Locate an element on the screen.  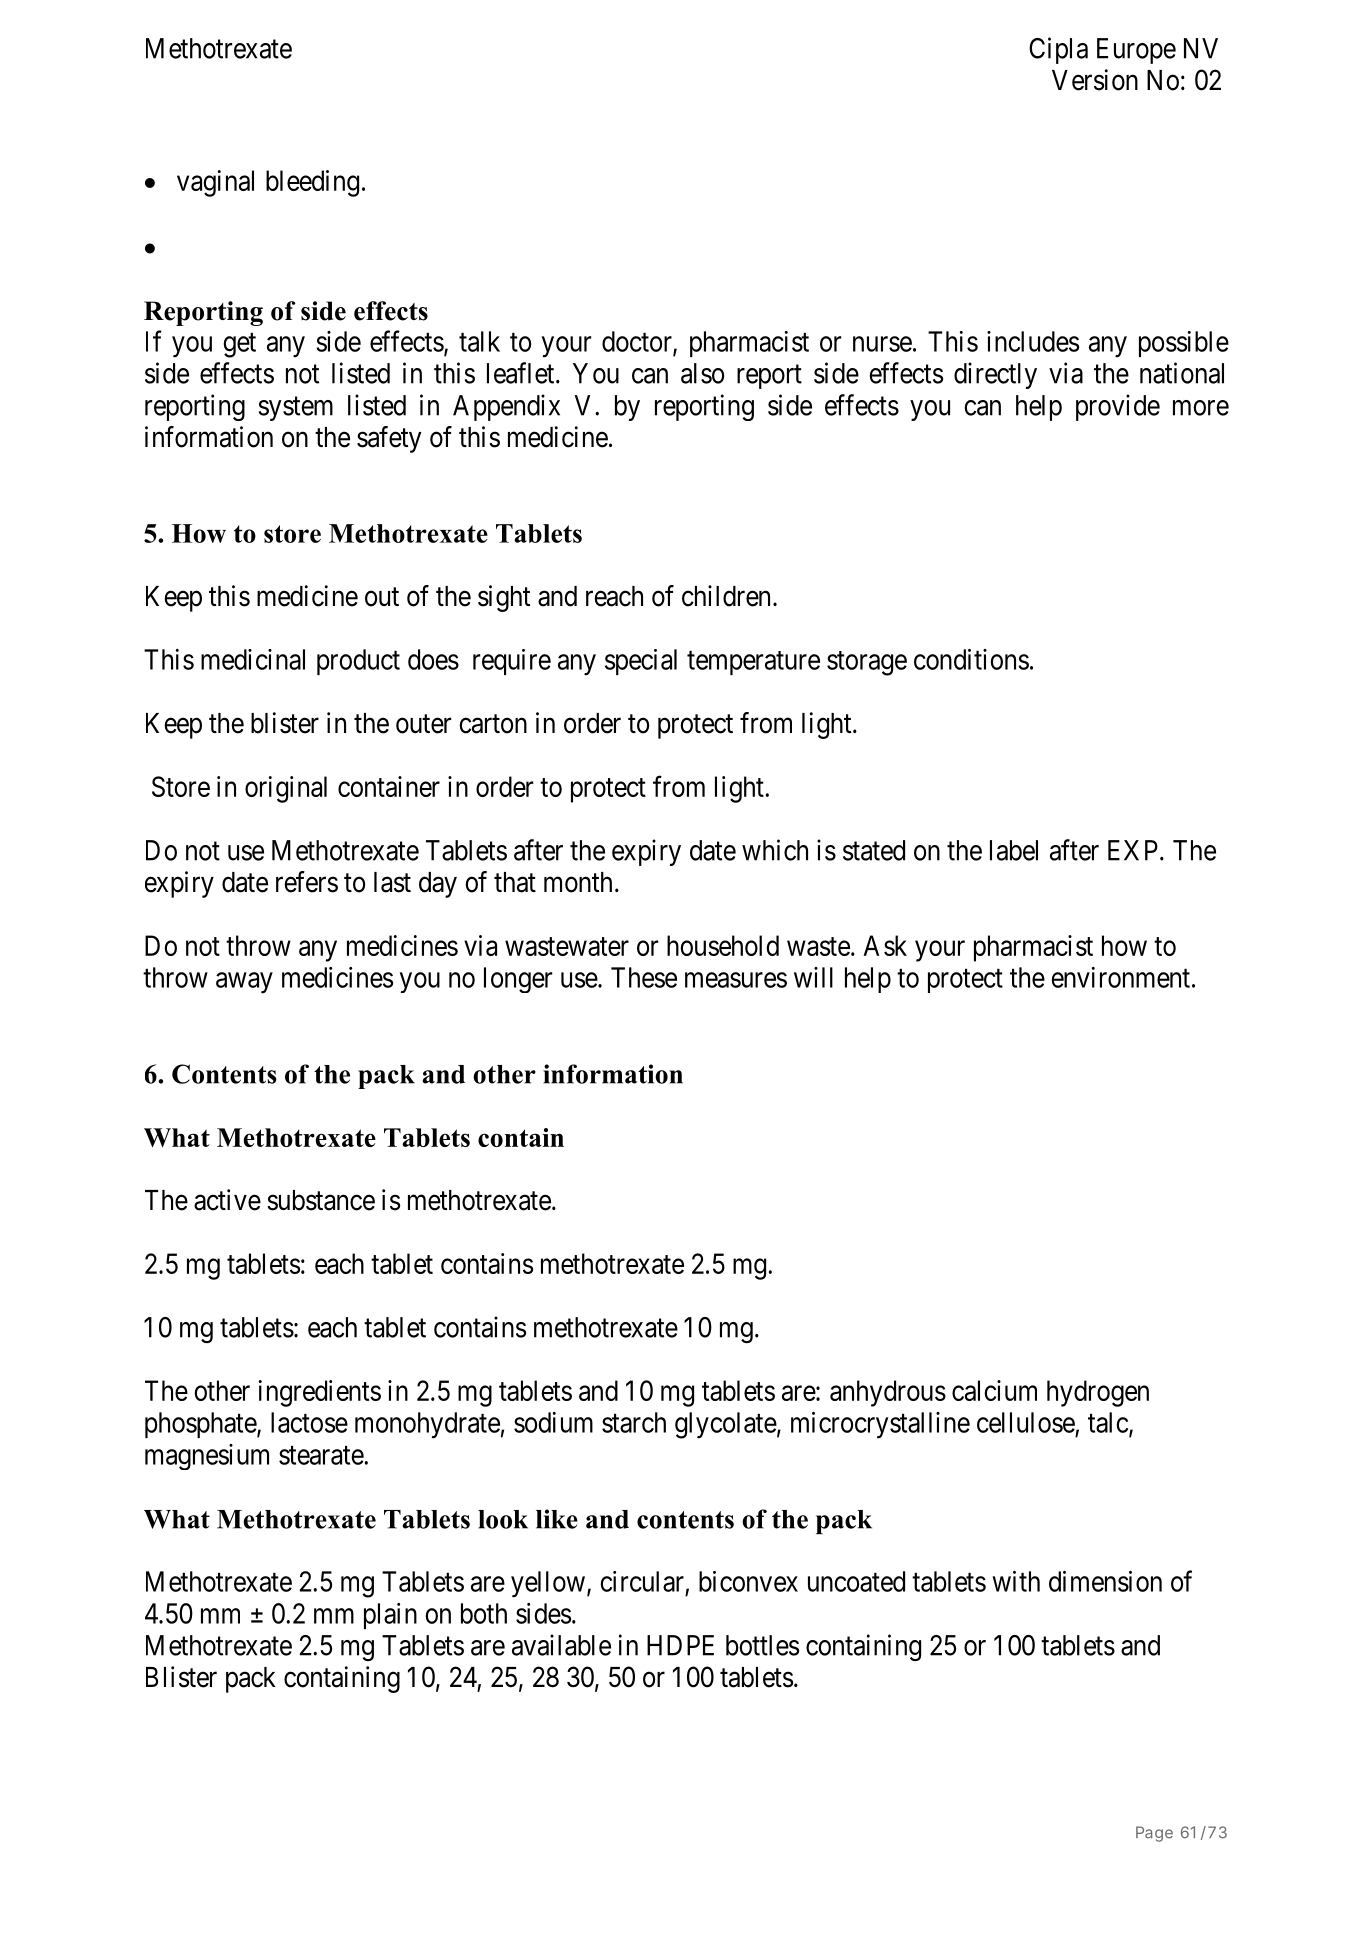
product is located at coordinates (358, 662).
